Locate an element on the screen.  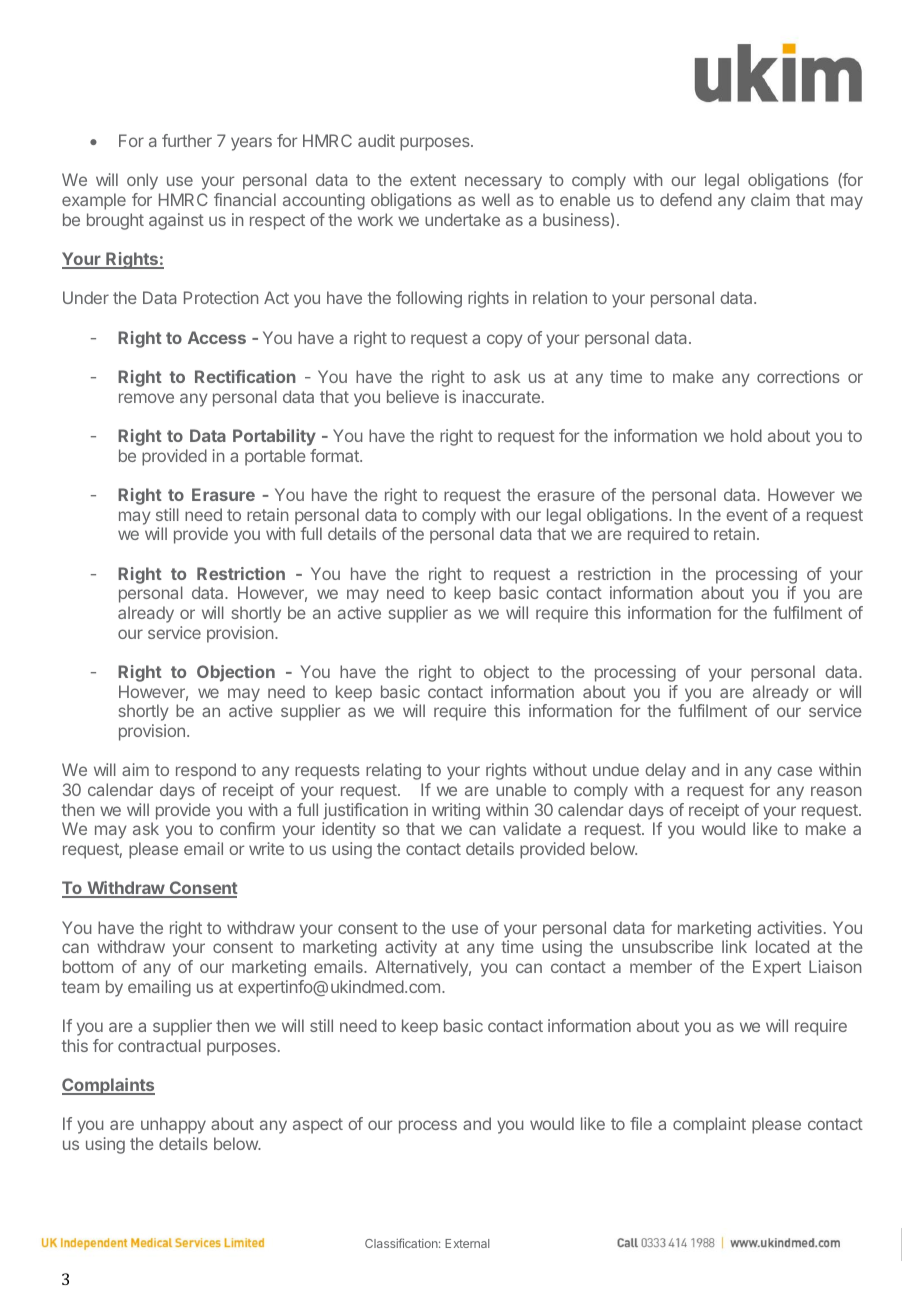
activity is located at coordinates (411, 948).
